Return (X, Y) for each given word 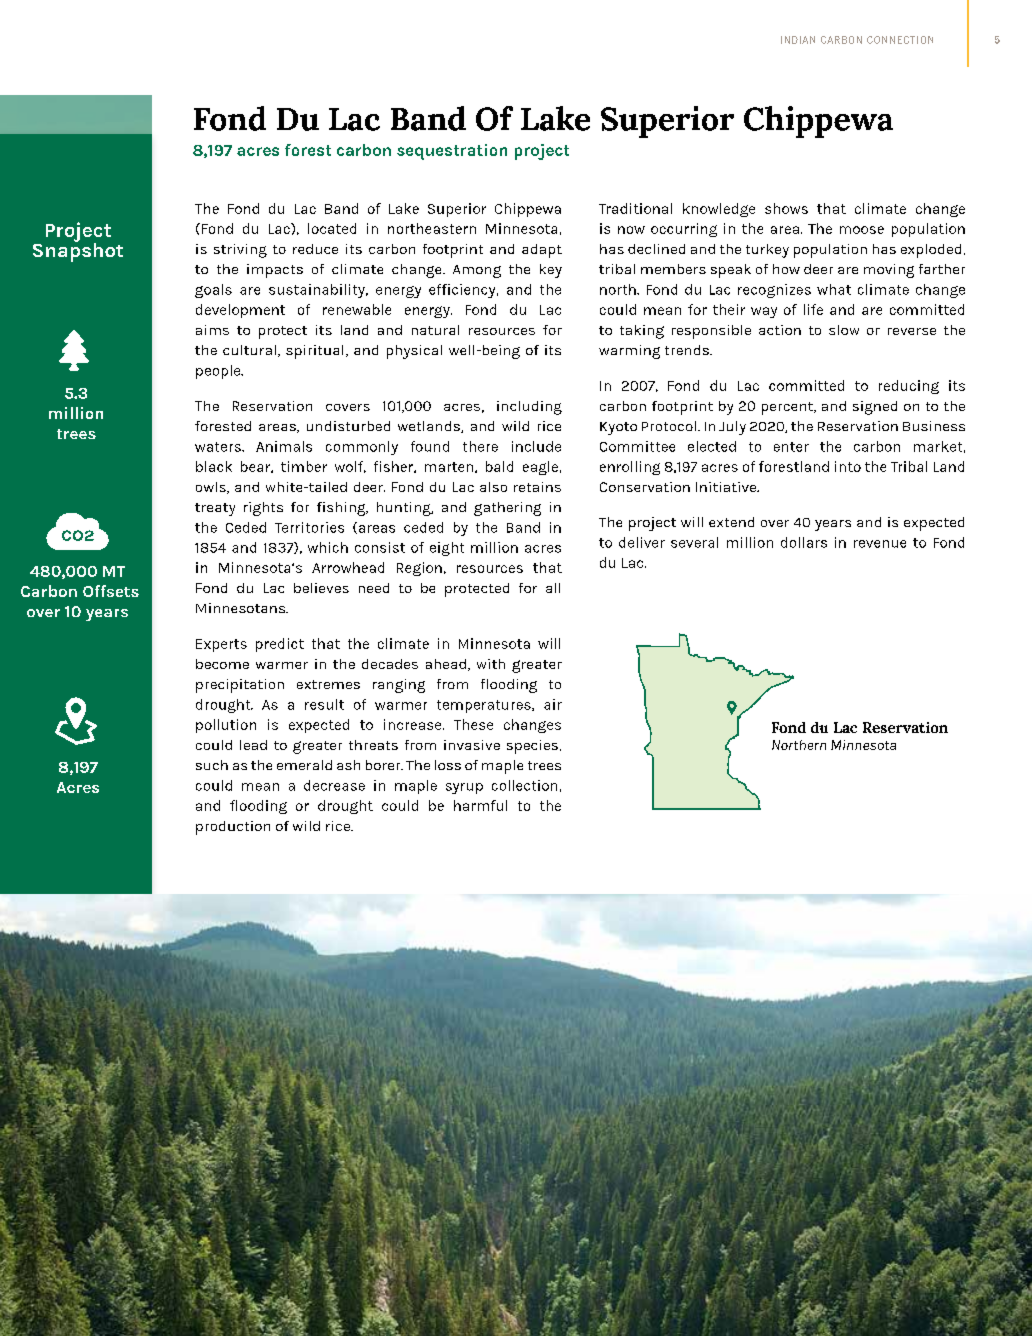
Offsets (111, 591)
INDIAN (798, 40)
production (233, 828)
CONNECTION (900, 40)
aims (212, 330)
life (813, 309)
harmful (480, 805)
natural (435, 330)
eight (447, 549)
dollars (804, 542)
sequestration (452, 152)
